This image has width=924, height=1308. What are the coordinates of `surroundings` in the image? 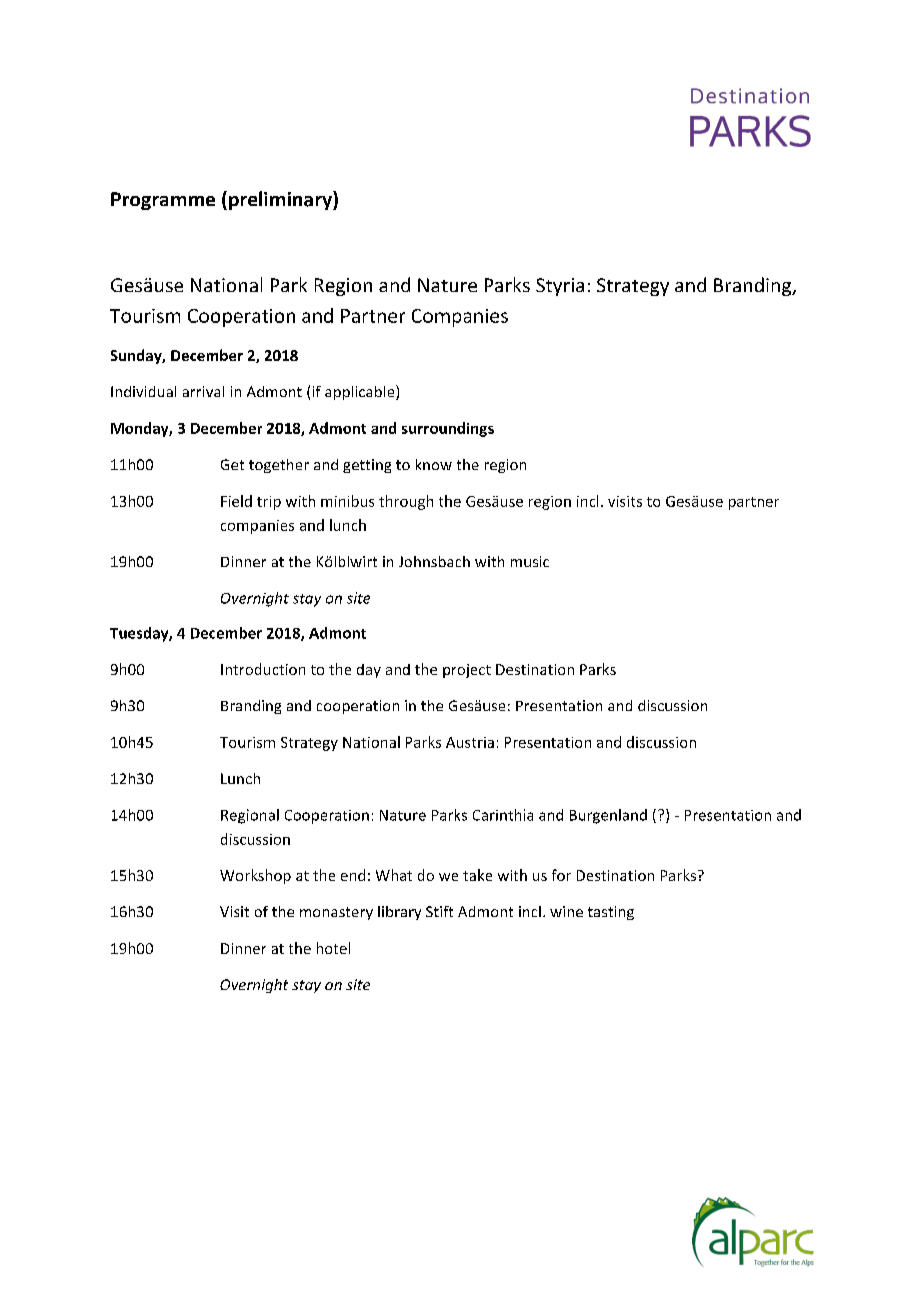 It's located at (448, 429).
